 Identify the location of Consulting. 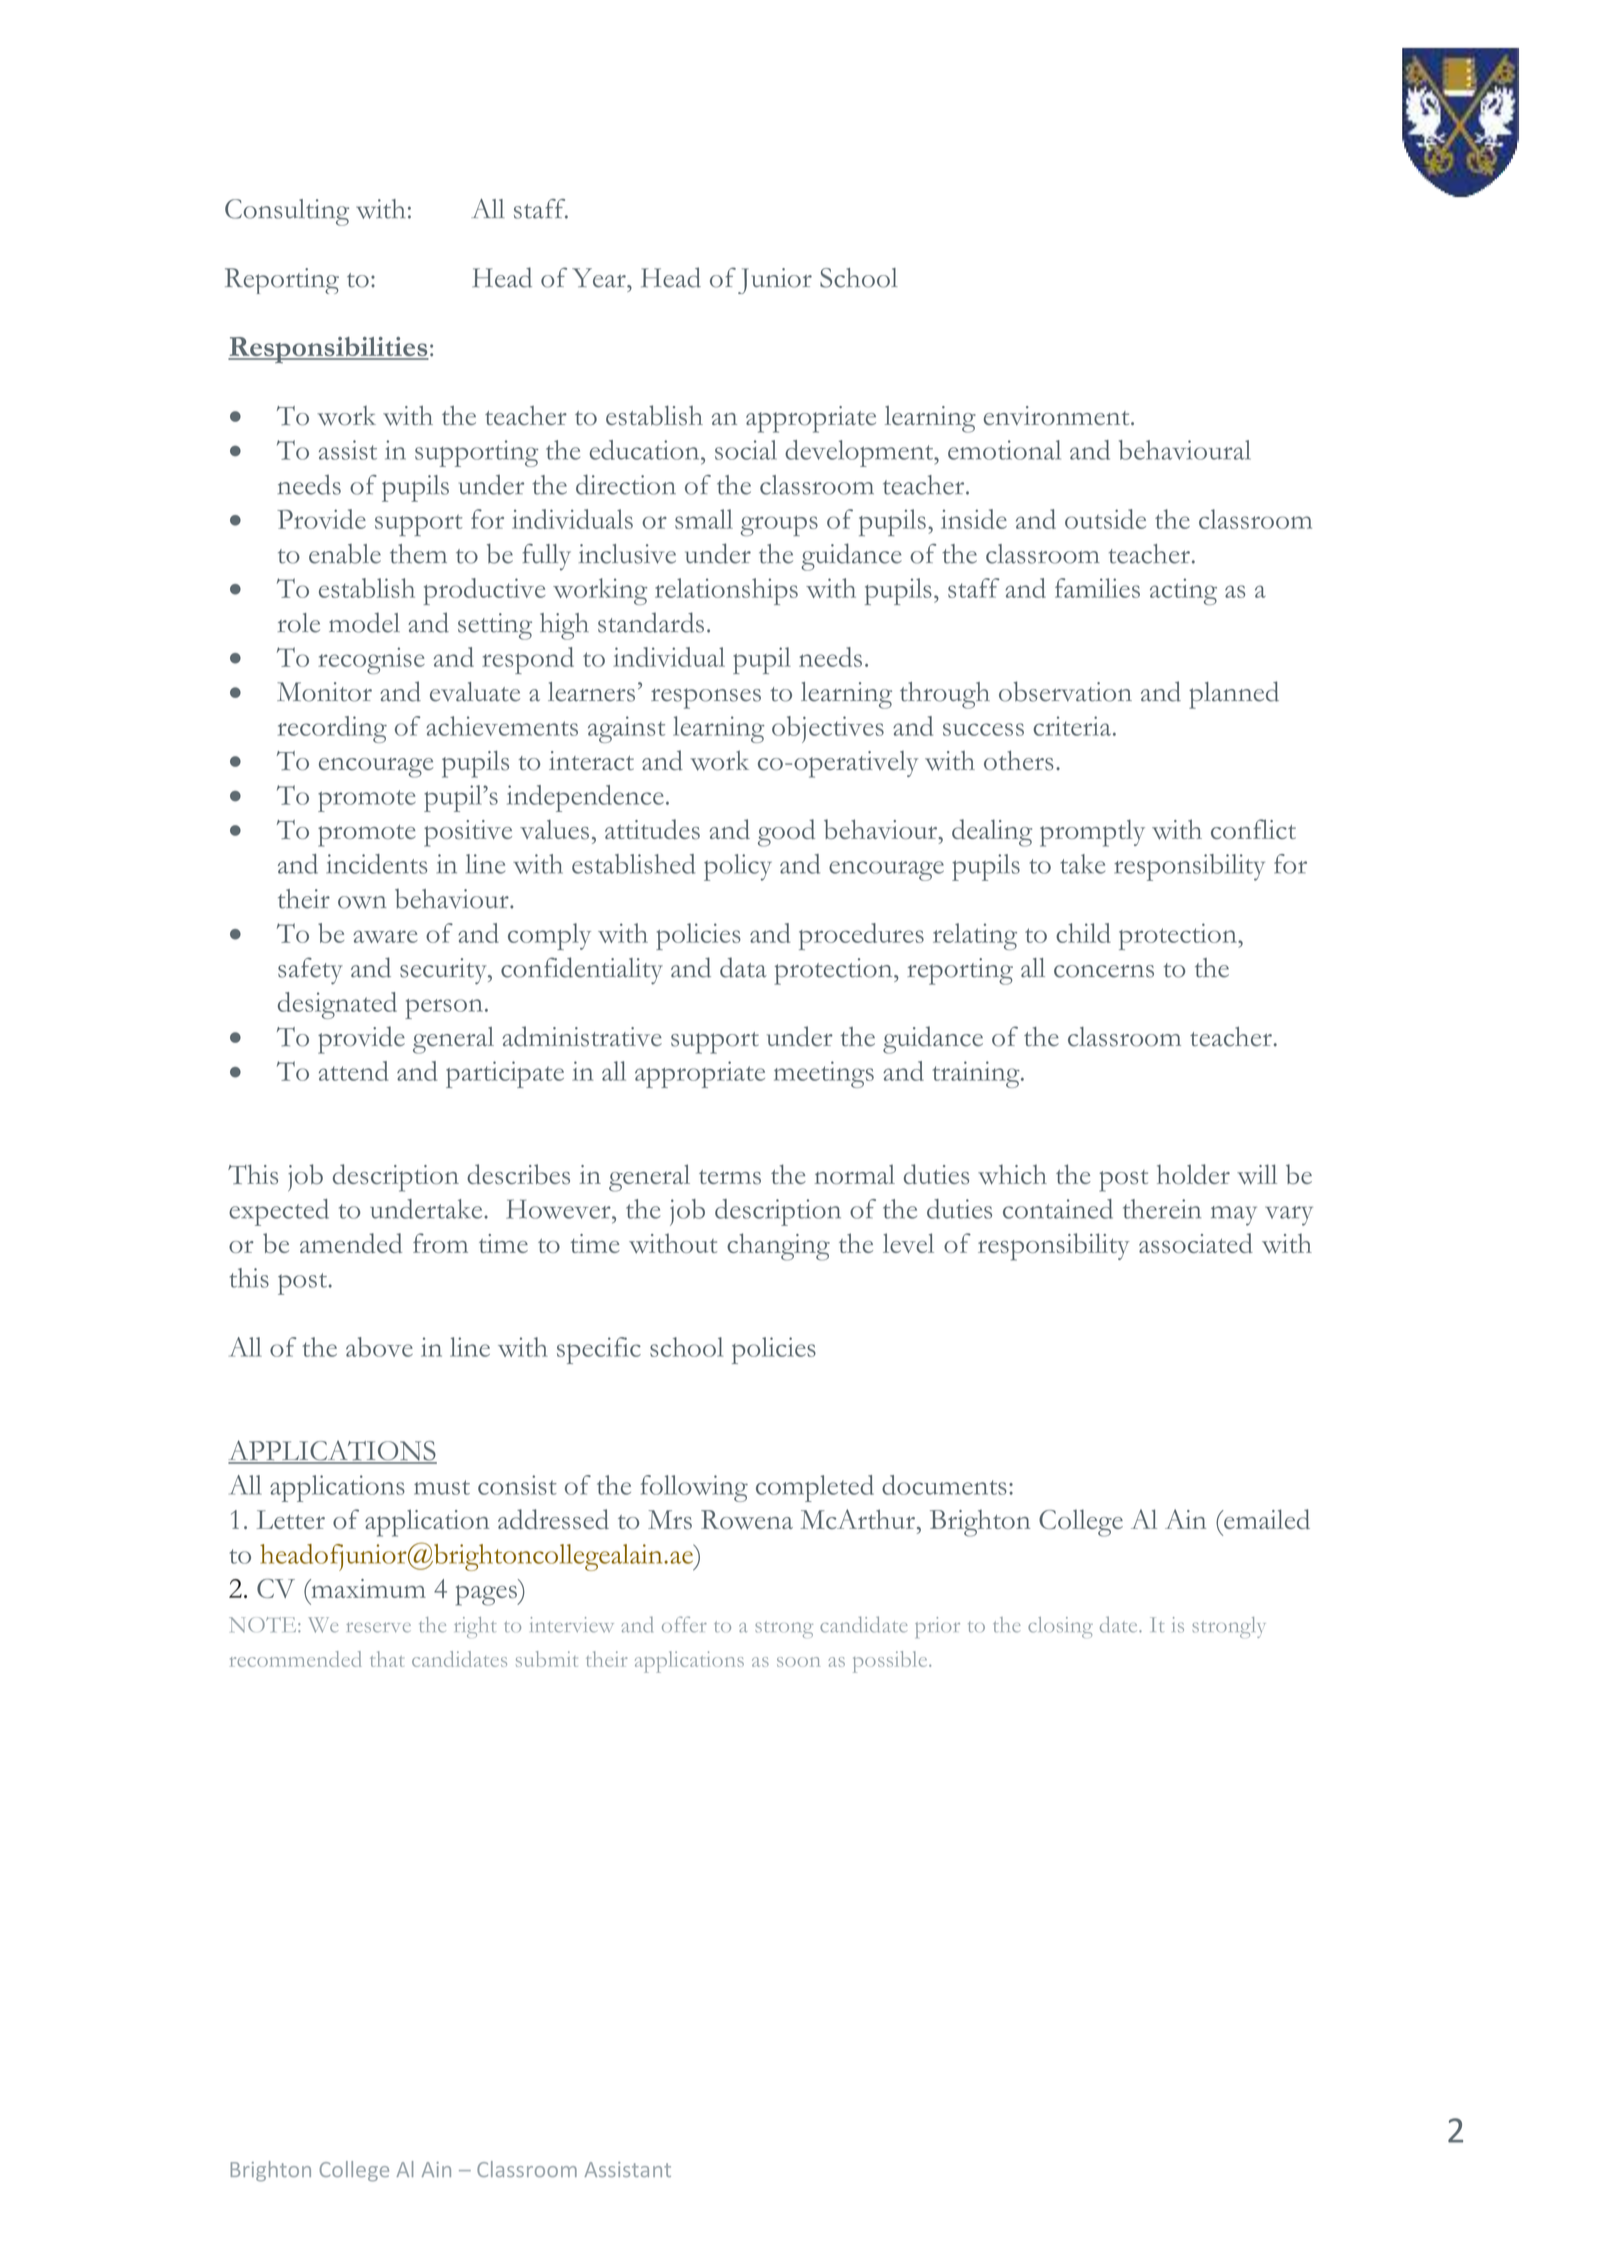
(287, 212).
